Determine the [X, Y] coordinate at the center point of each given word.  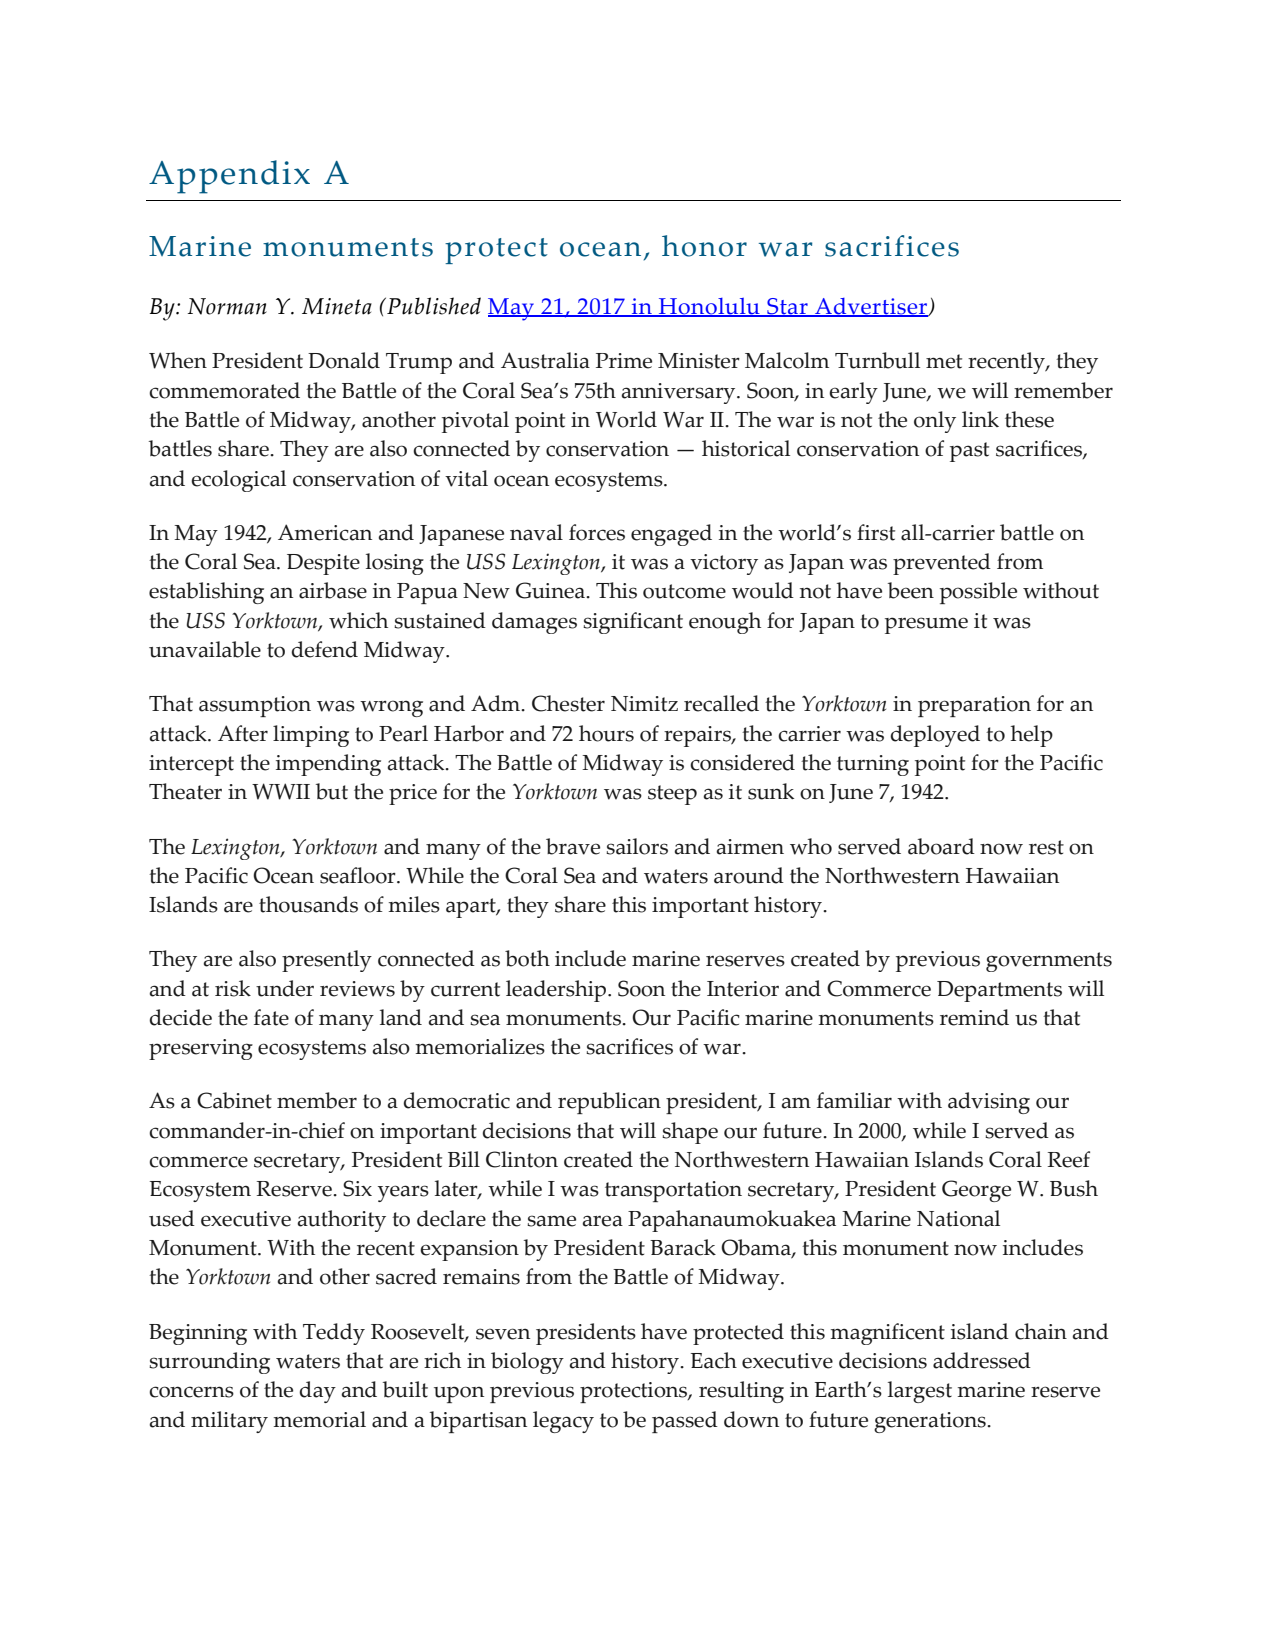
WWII [281, 791]
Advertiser [871, 307]
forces [597, 532]
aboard [941, 846]
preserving [201, 1049]
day [317, 1392]
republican [609, 1103]
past [969, 452]
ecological [238, 481]
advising [989, 1103]
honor [704, 246]
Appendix [229, 177]
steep [672, 795]
